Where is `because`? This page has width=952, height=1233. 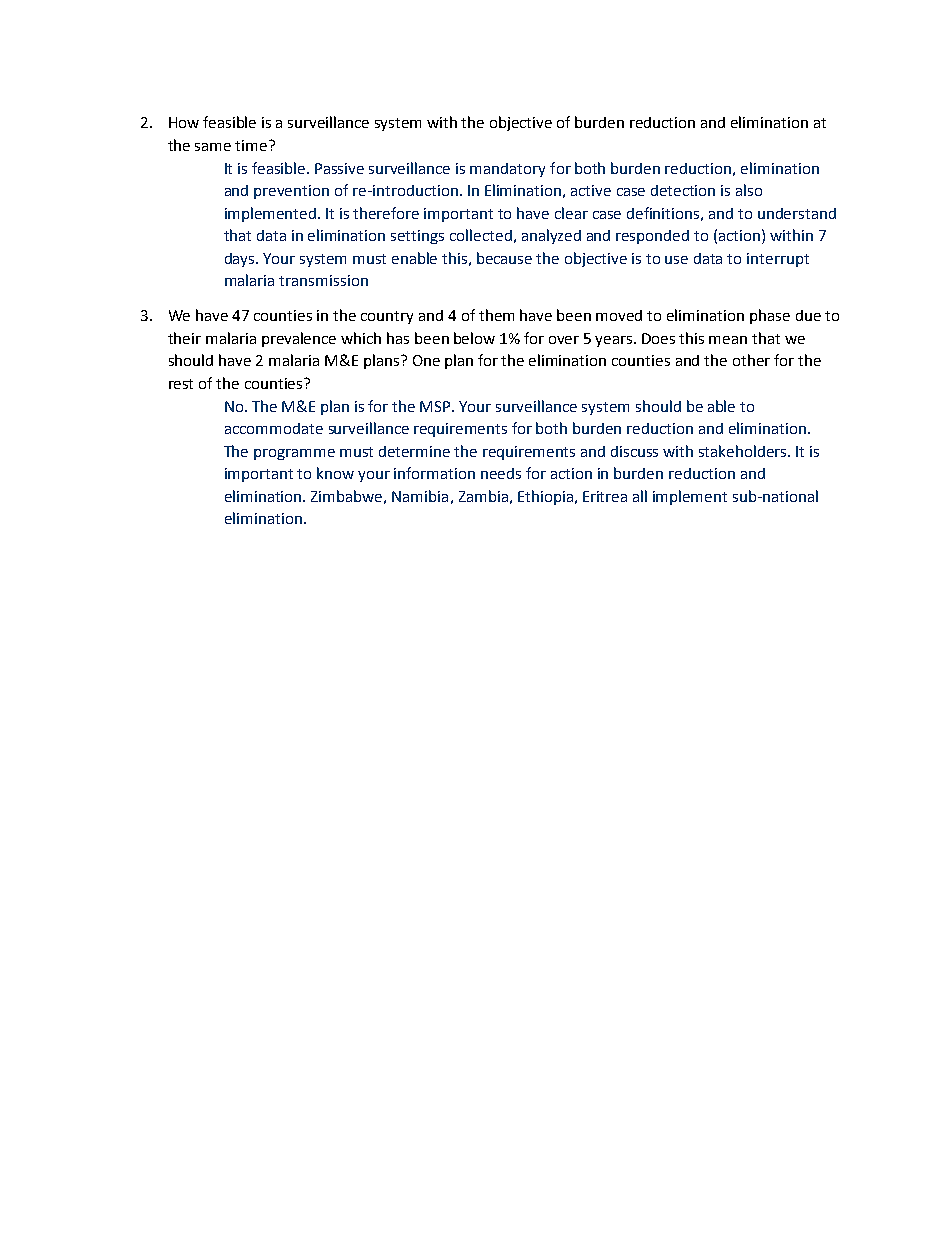 because is located at coordinates (504, 258).
